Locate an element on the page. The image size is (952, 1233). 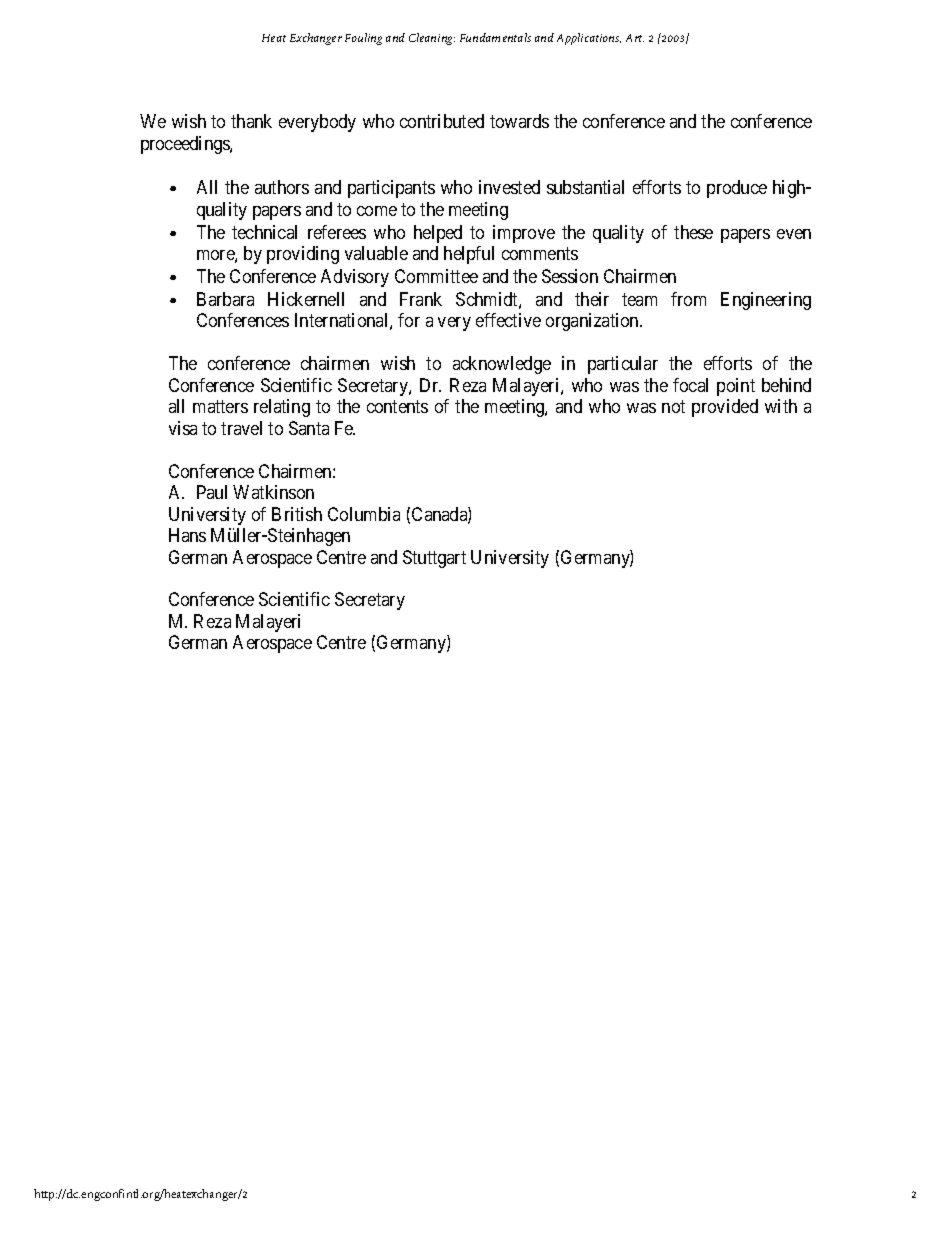
Stuttgart is located at coordinates (434, 559).
